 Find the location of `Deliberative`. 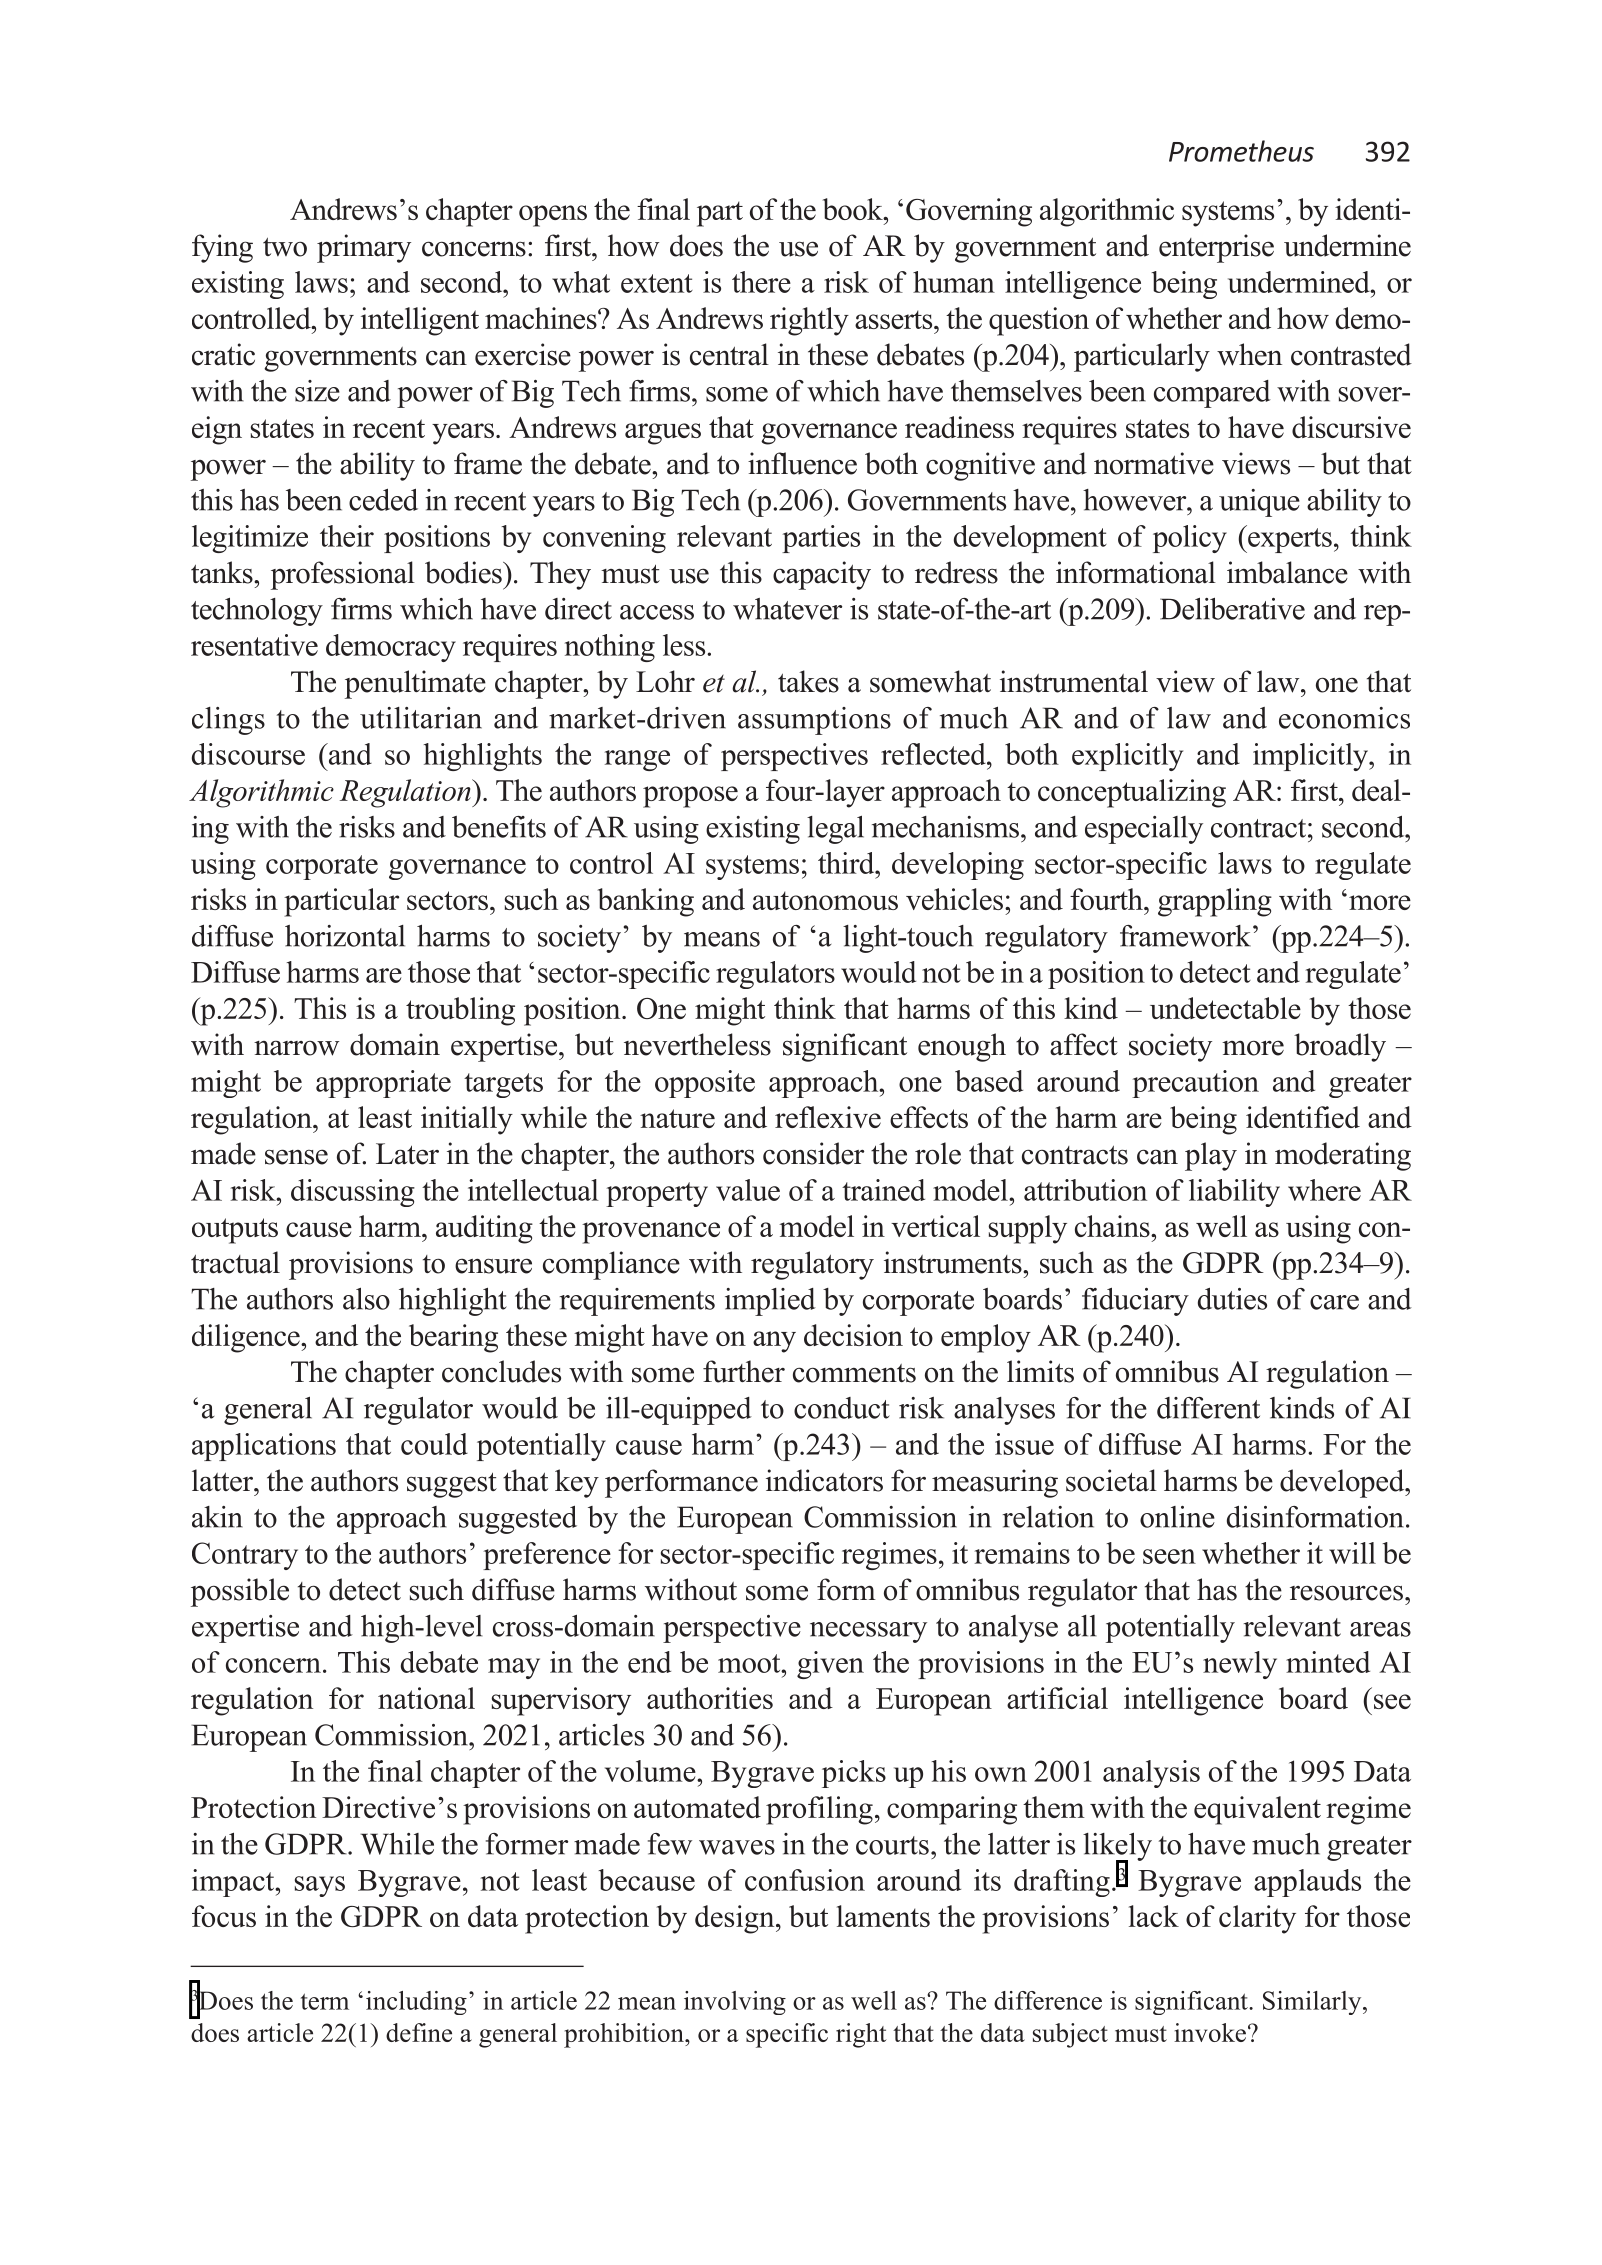

Deliberative is located at coordinates (1232, 609).
